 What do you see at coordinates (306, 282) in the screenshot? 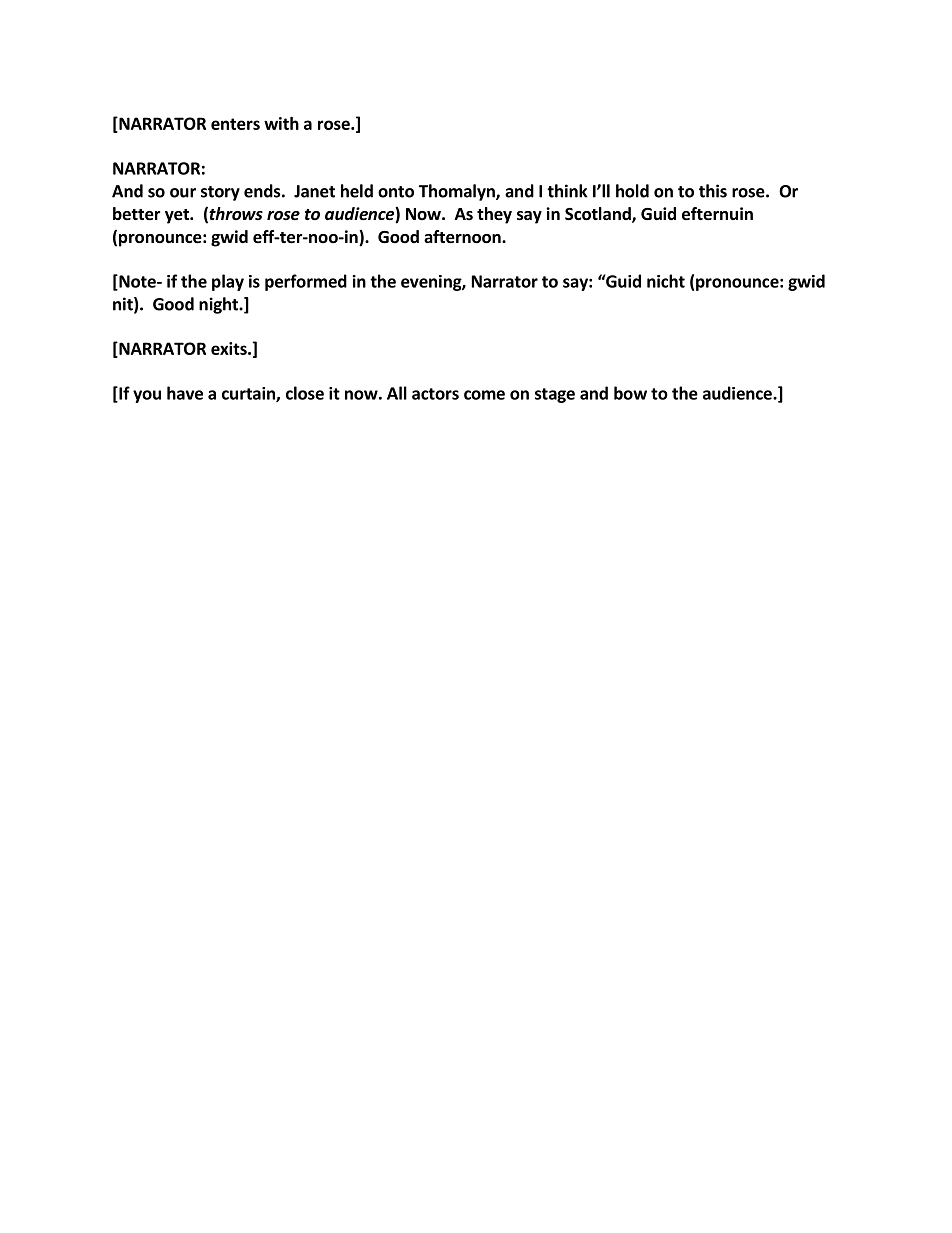
I see `performed` at bounding box center [306, 282].
